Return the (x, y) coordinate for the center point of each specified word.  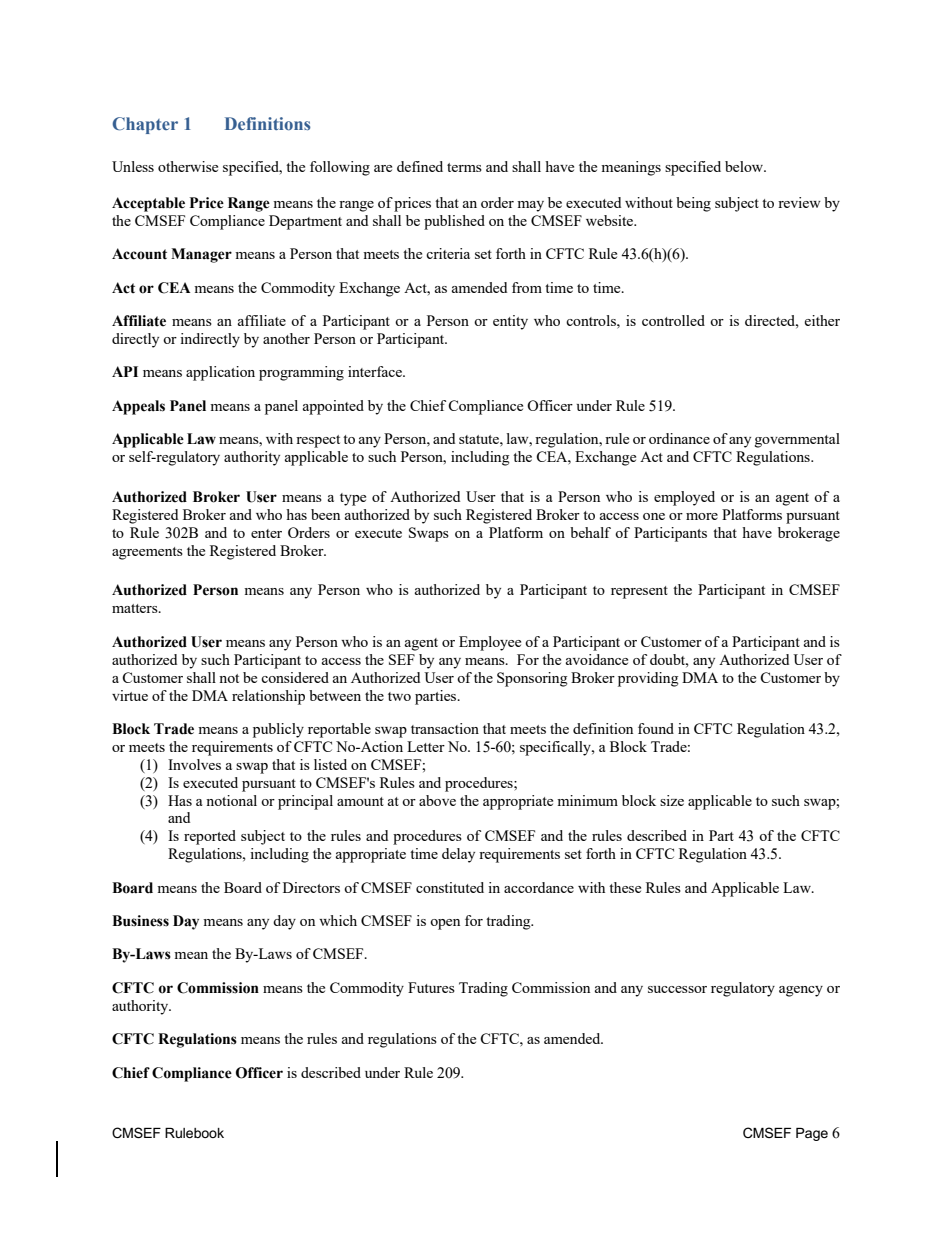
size (672, 800)
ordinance (679, 438)
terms (464, 167)
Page (812, 1134)
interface (376, 371)
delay (458, 855)
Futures (431, 987)
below (745, 166)
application (220, 373)
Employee (490, 643)
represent (639, 592)
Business (140, 921)
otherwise (188, 166)
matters (136, 608)
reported (210, 837)
